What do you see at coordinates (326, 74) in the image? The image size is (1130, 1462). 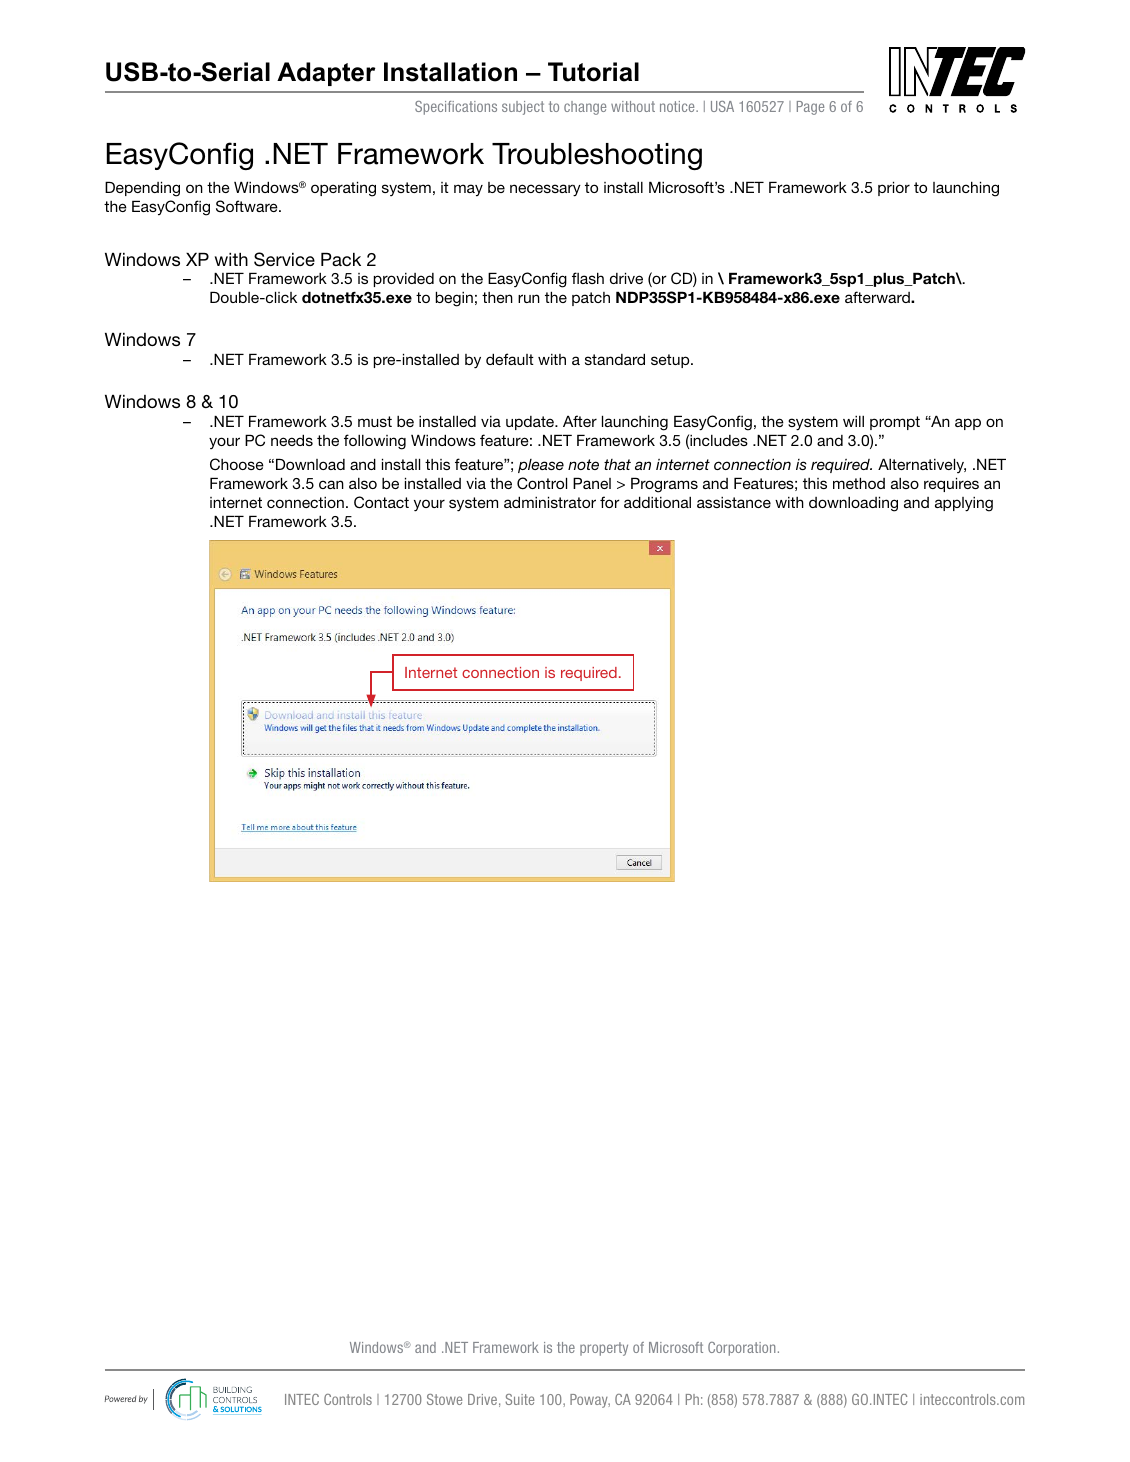 I see `Adapter` at bounding box center [326, 74].
